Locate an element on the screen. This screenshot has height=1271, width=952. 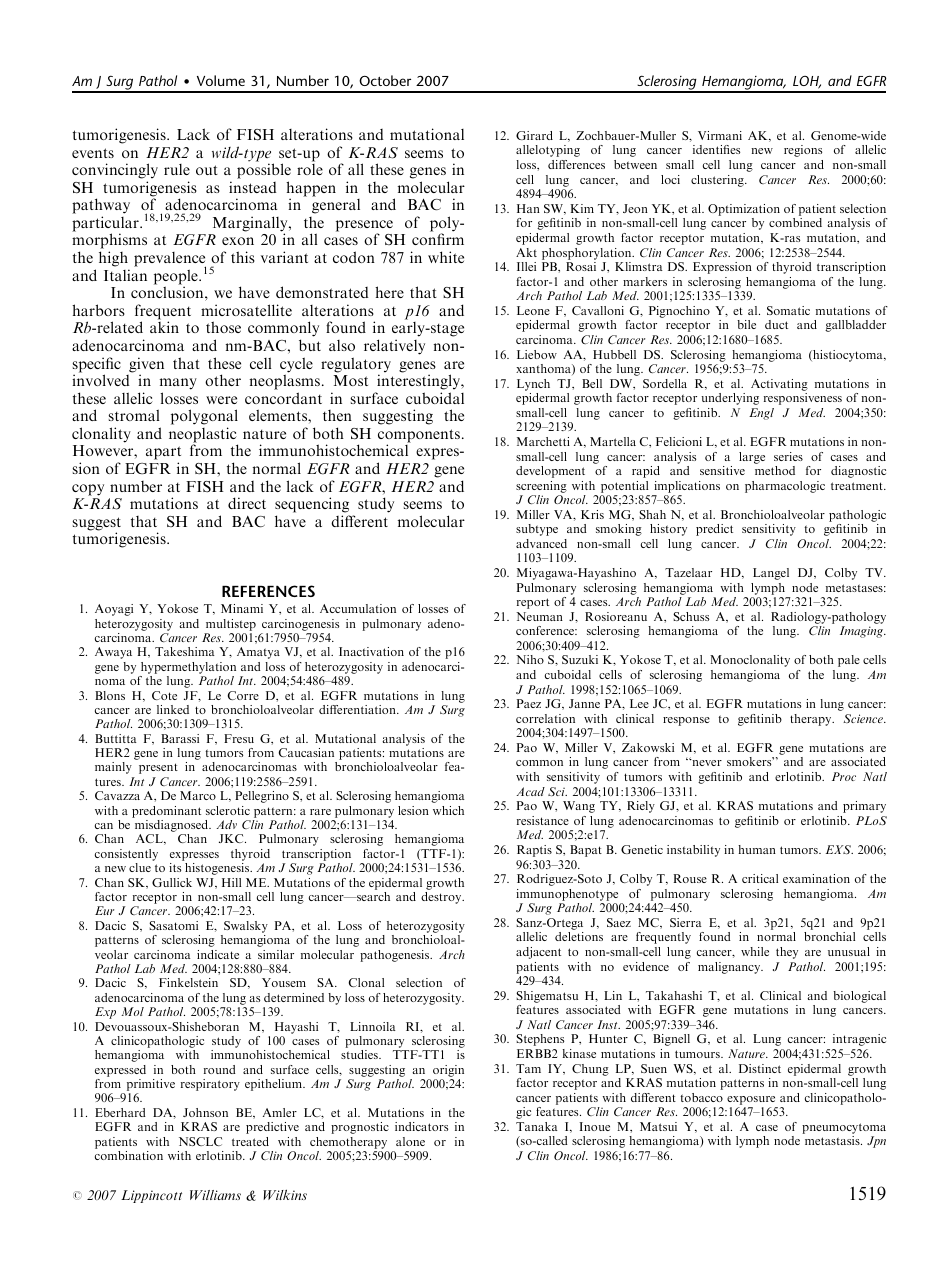
regions is located at coordinates (803, 151).
